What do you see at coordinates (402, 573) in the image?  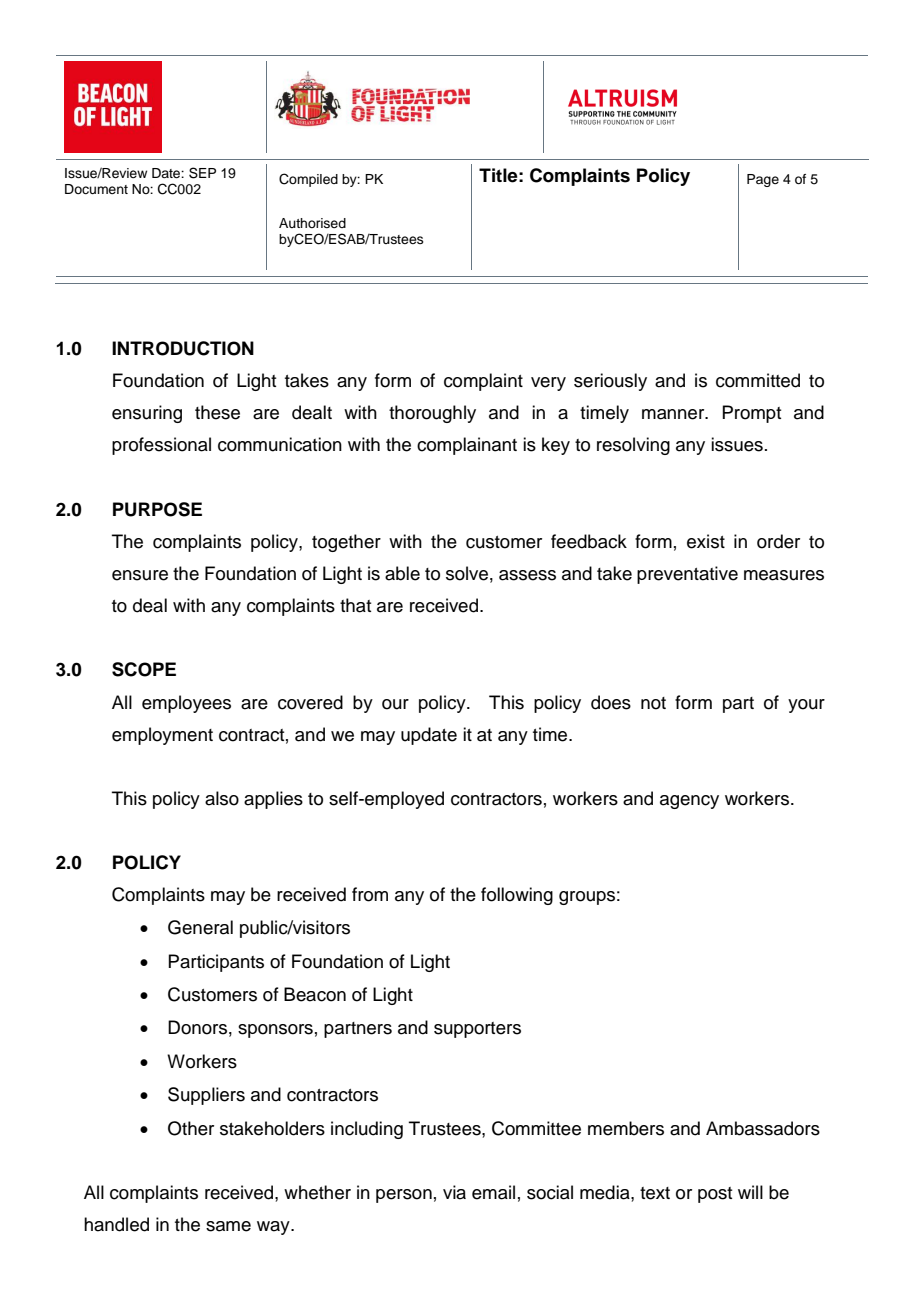 I see `able` at bounding box center [402, 573].
